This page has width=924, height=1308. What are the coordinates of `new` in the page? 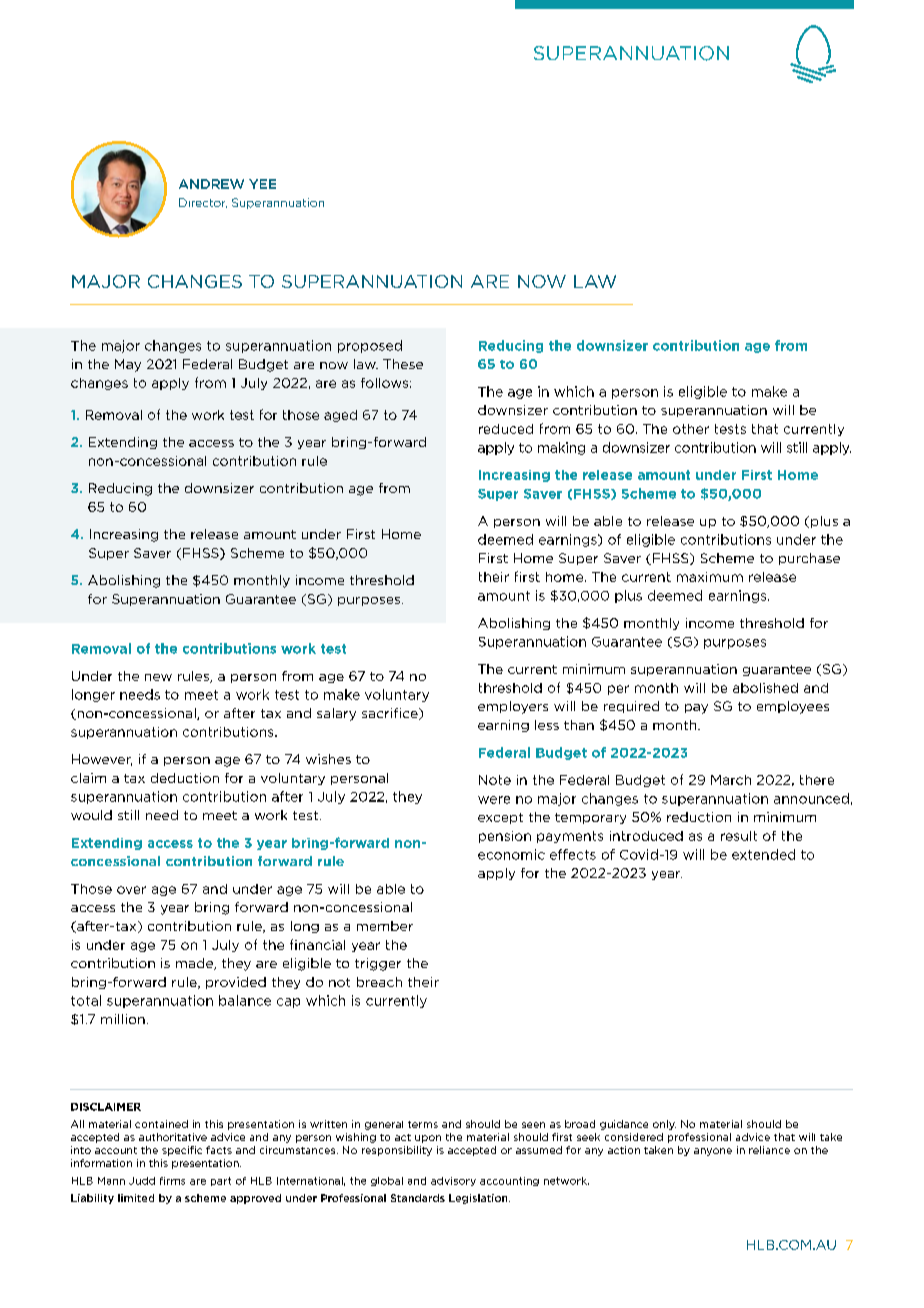 It's located at (158, 677).
